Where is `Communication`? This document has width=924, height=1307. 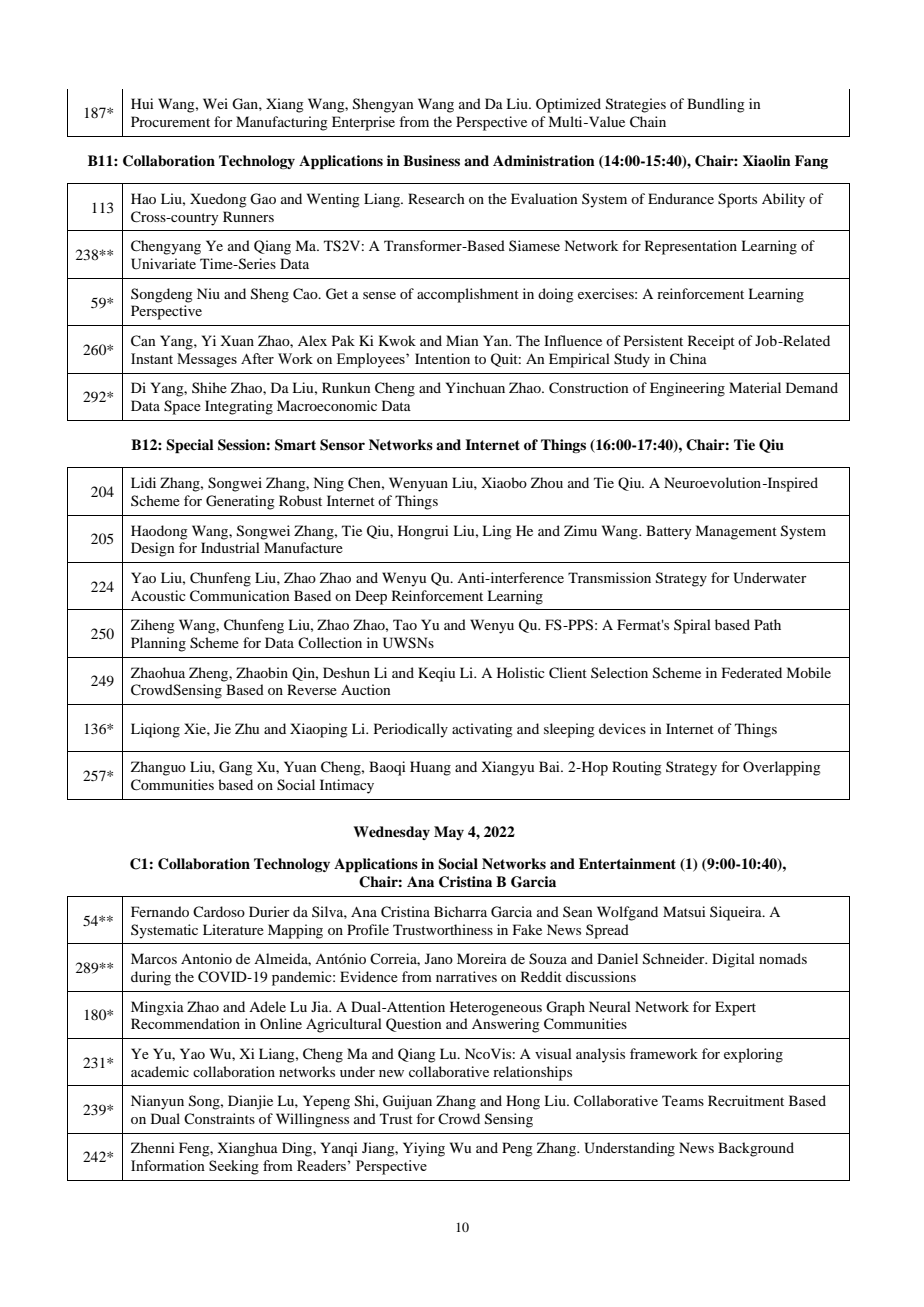 Communication is located at coordinates (240, 596).
